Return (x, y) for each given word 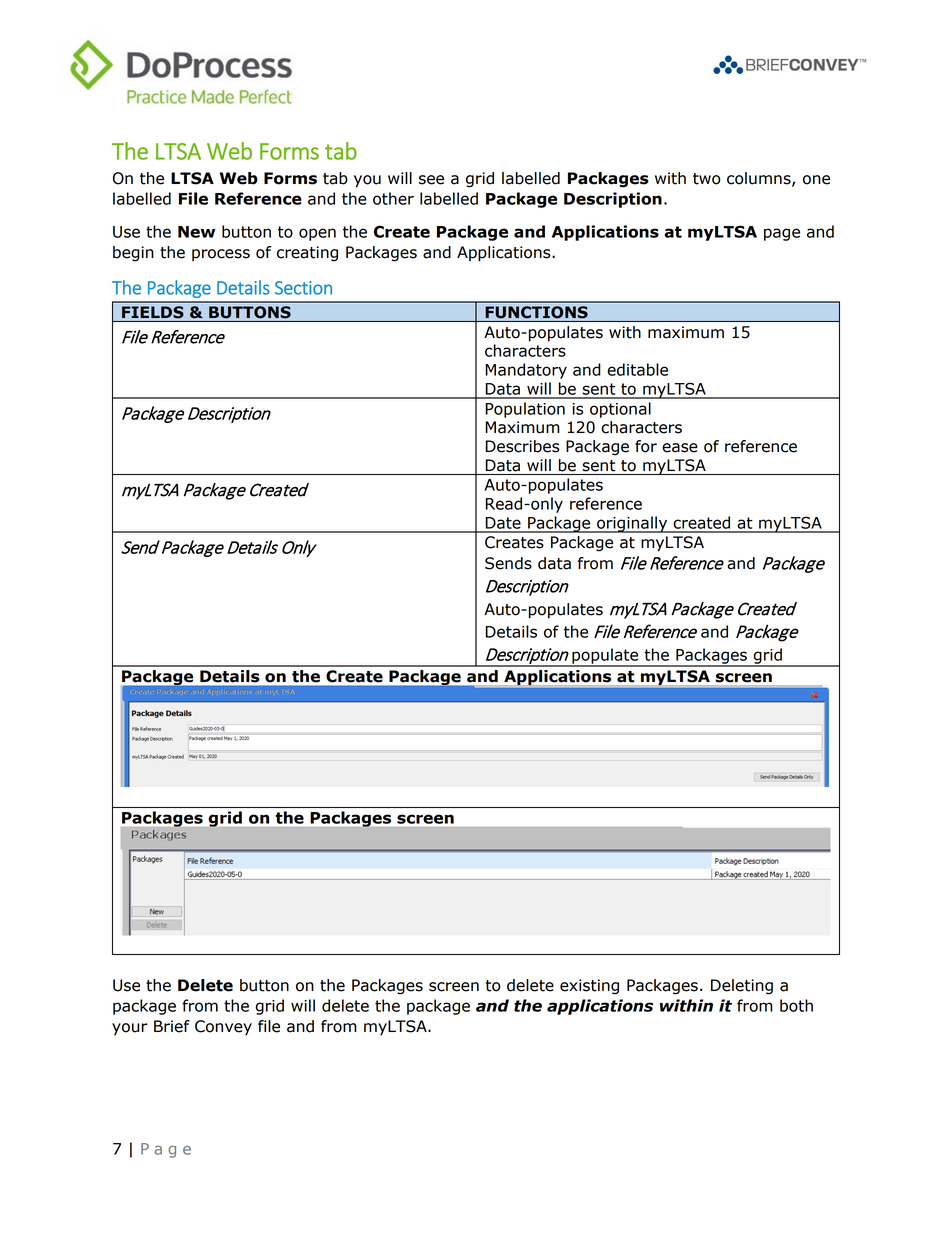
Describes (522, 446)
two (707, 179)
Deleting (742, 987)
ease (680, 448)
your (130, 1029)
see (431, 180)
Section (303, 288)
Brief (172, 1026)
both (796, 1005)
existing (589, 987)
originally (632, 524)
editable (637, 369)
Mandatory (526, 371)
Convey (223, 1027)
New (196, 232)
